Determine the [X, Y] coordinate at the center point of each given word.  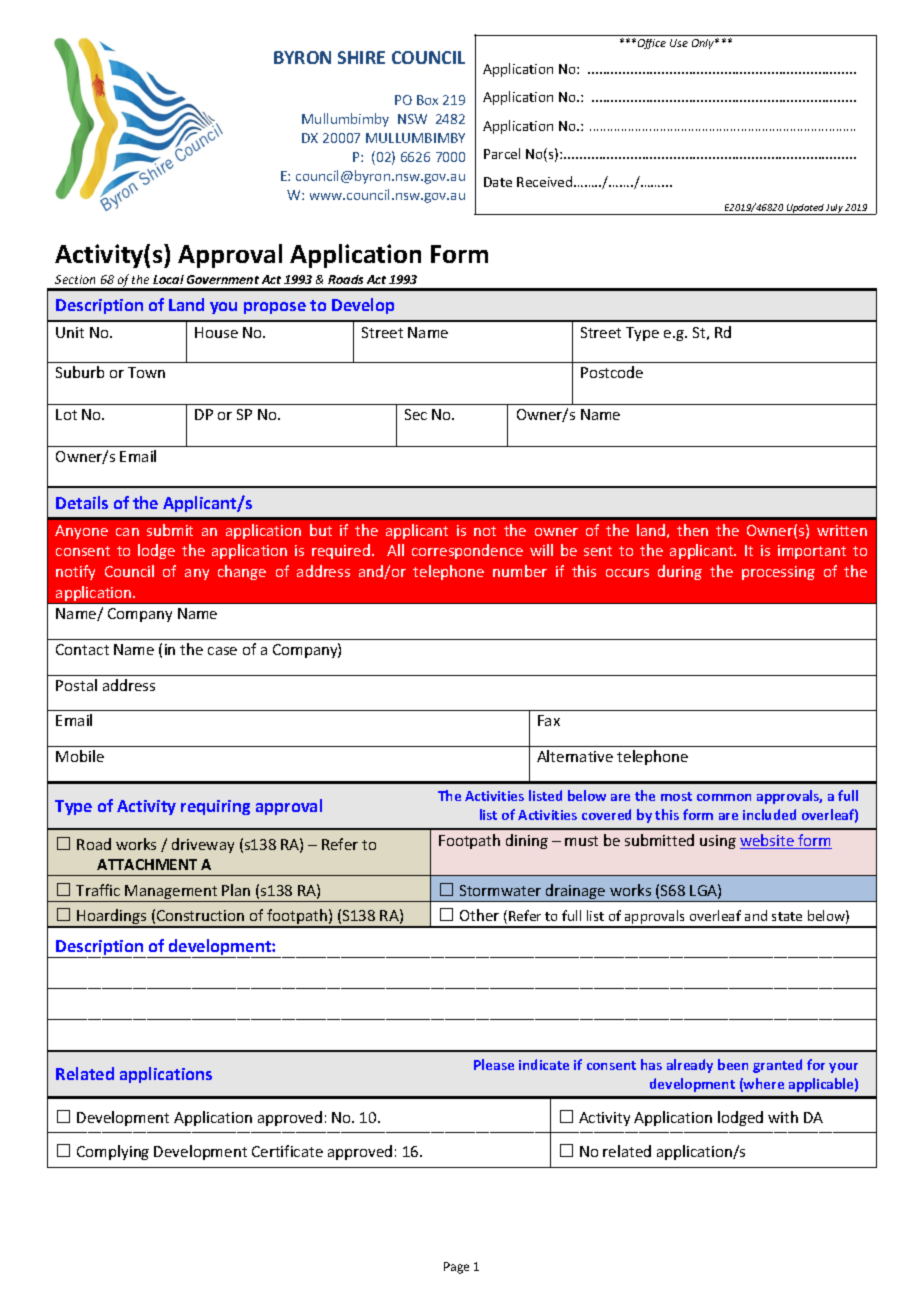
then [692, 530]
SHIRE [361, 57]
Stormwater [500, 890]
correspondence [467, 551]
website [768, 841]
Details [82, 502]
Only [704, 44]
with [783, 1117]
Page [456, 1268]
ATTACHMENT [147, 864]
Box [427, 100]
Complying [113, 1152]
